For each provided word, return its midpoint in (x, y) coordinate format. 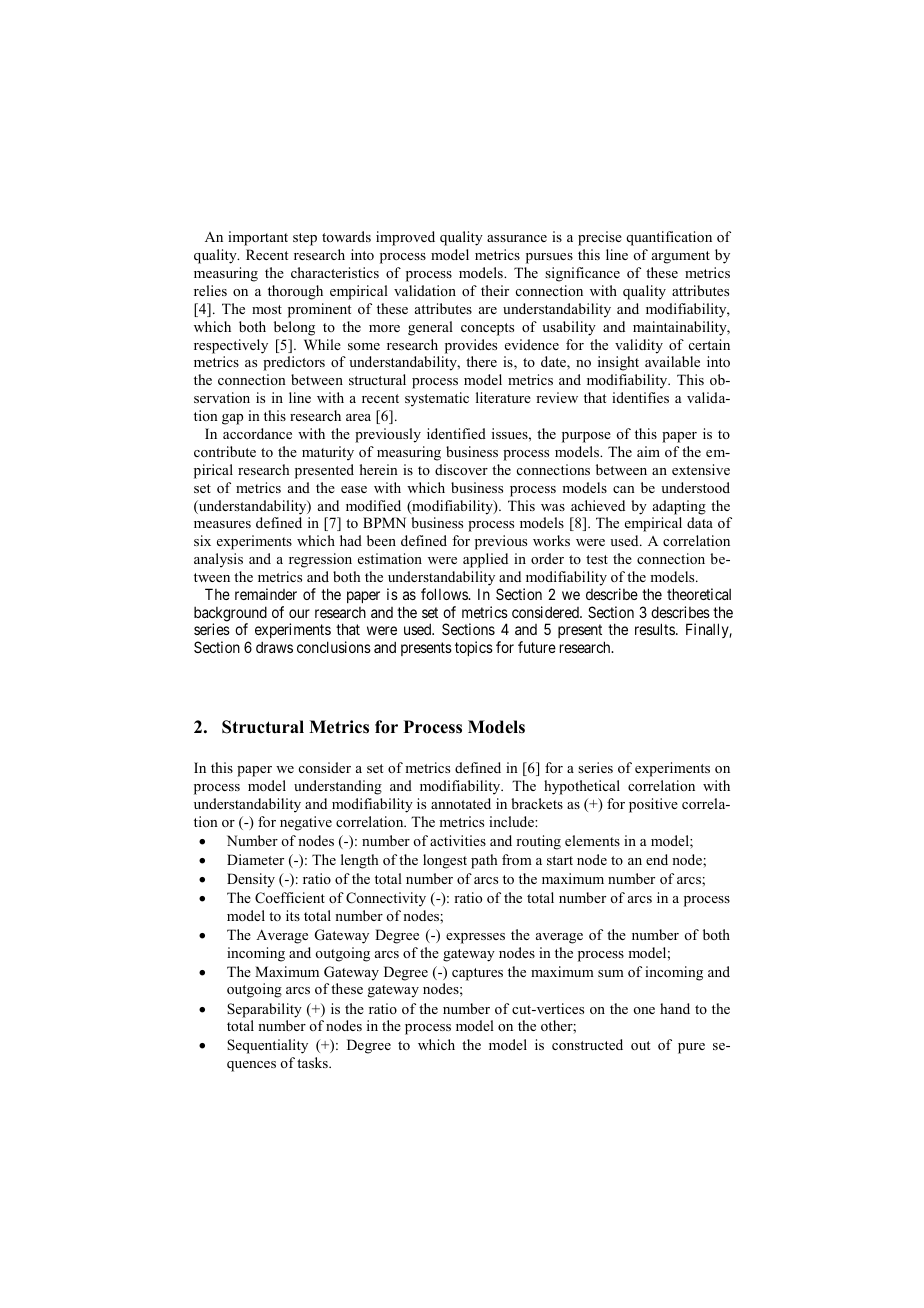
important (258, 238)
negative (306, 823)
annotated (461, 803)
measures (222, 524)
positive (653, 805)
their (495, 290)
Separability (264, 1010)
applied (485, 560)
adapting (679, 507)
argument (681, 257)
